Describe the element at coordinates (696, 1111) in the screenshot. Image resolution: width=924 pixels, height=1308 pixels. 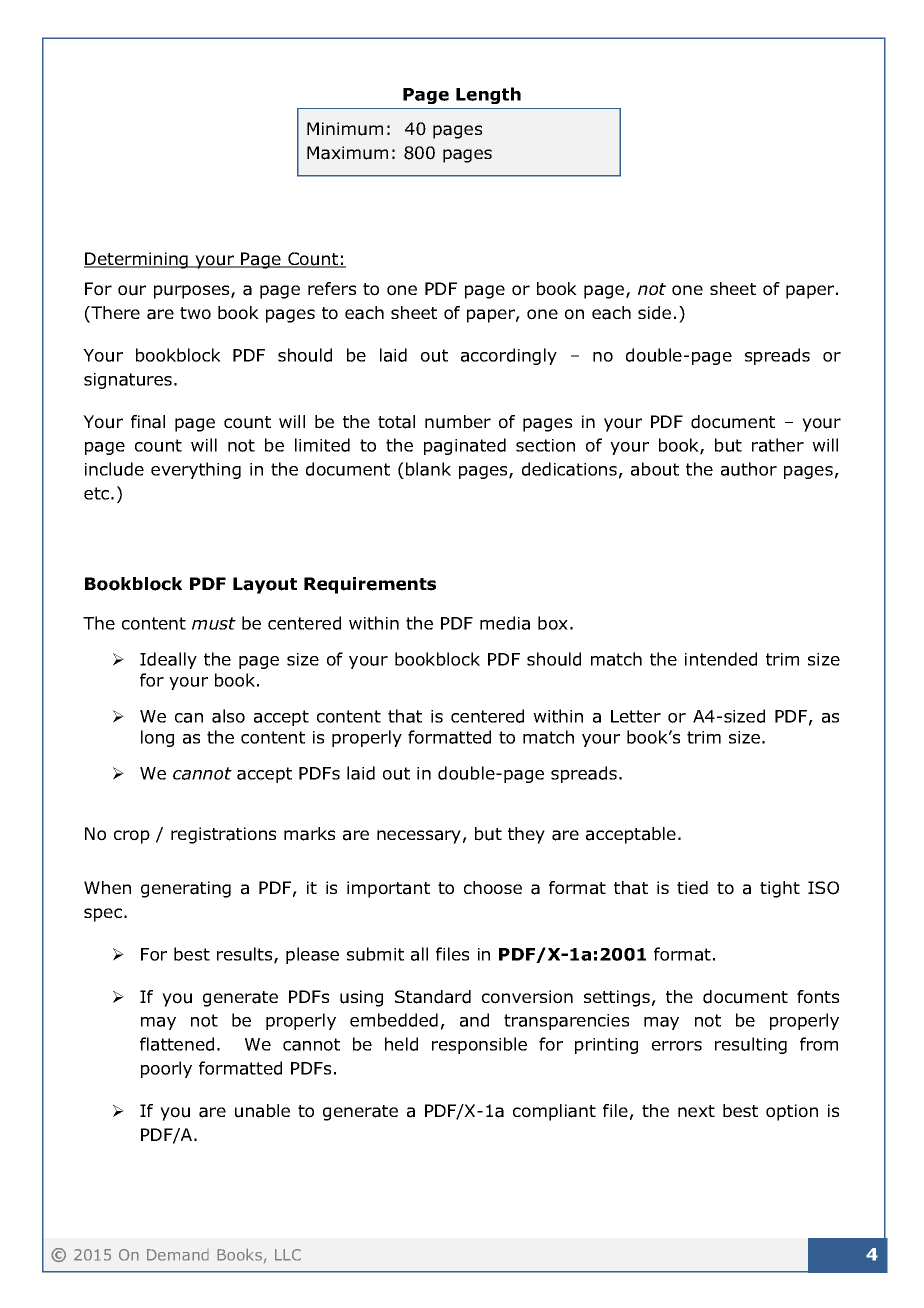
I see `next` at that location.
